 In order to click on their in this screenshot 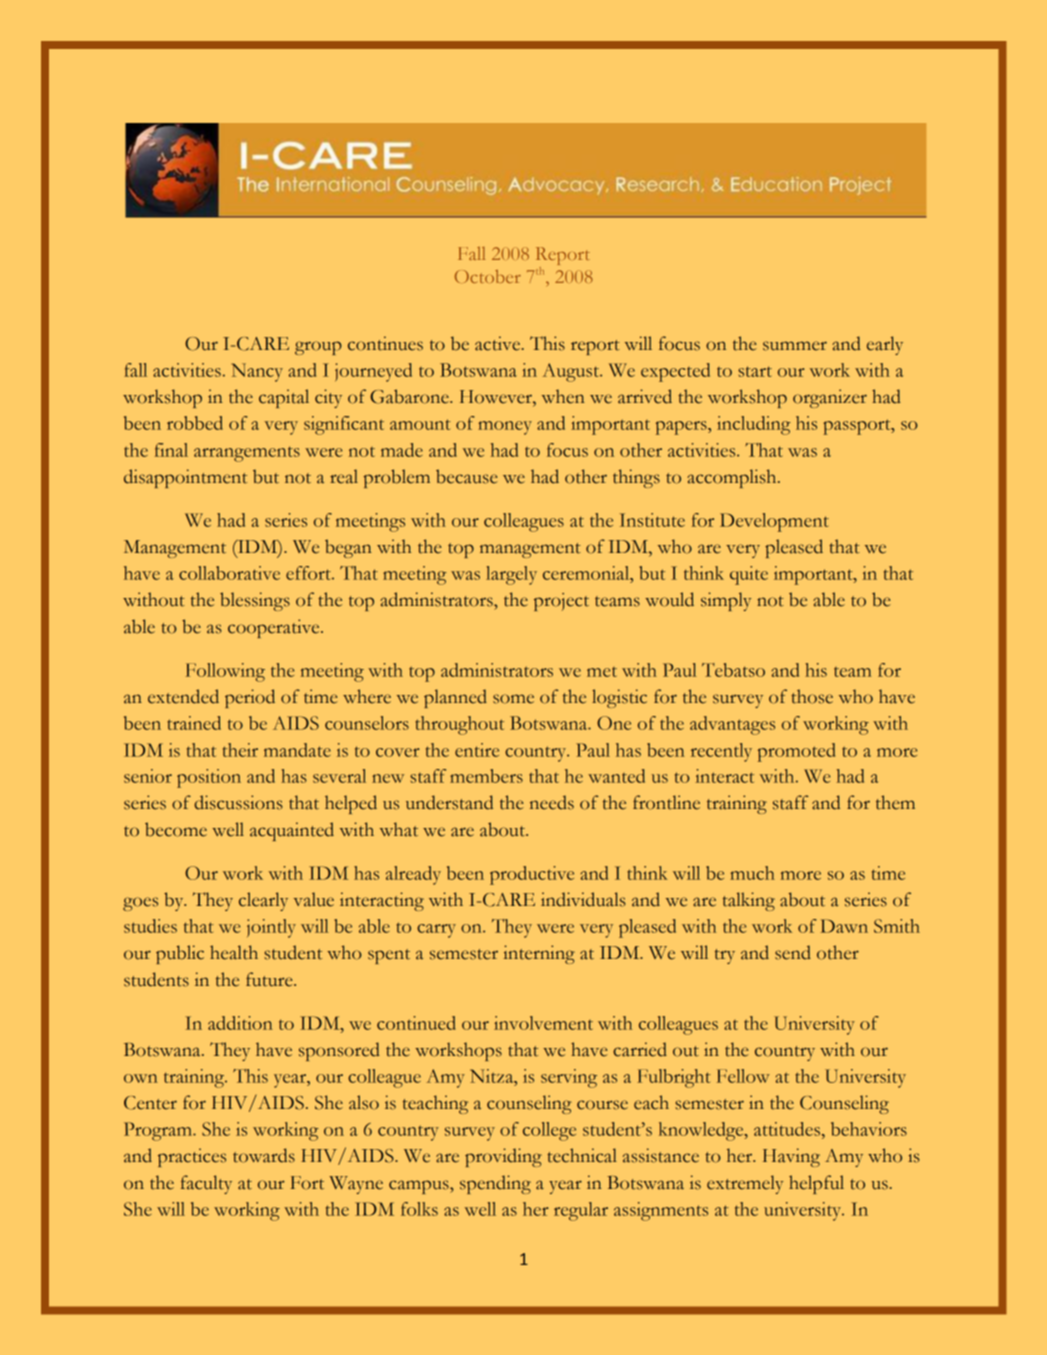, I will do `click(240, 750)`.
